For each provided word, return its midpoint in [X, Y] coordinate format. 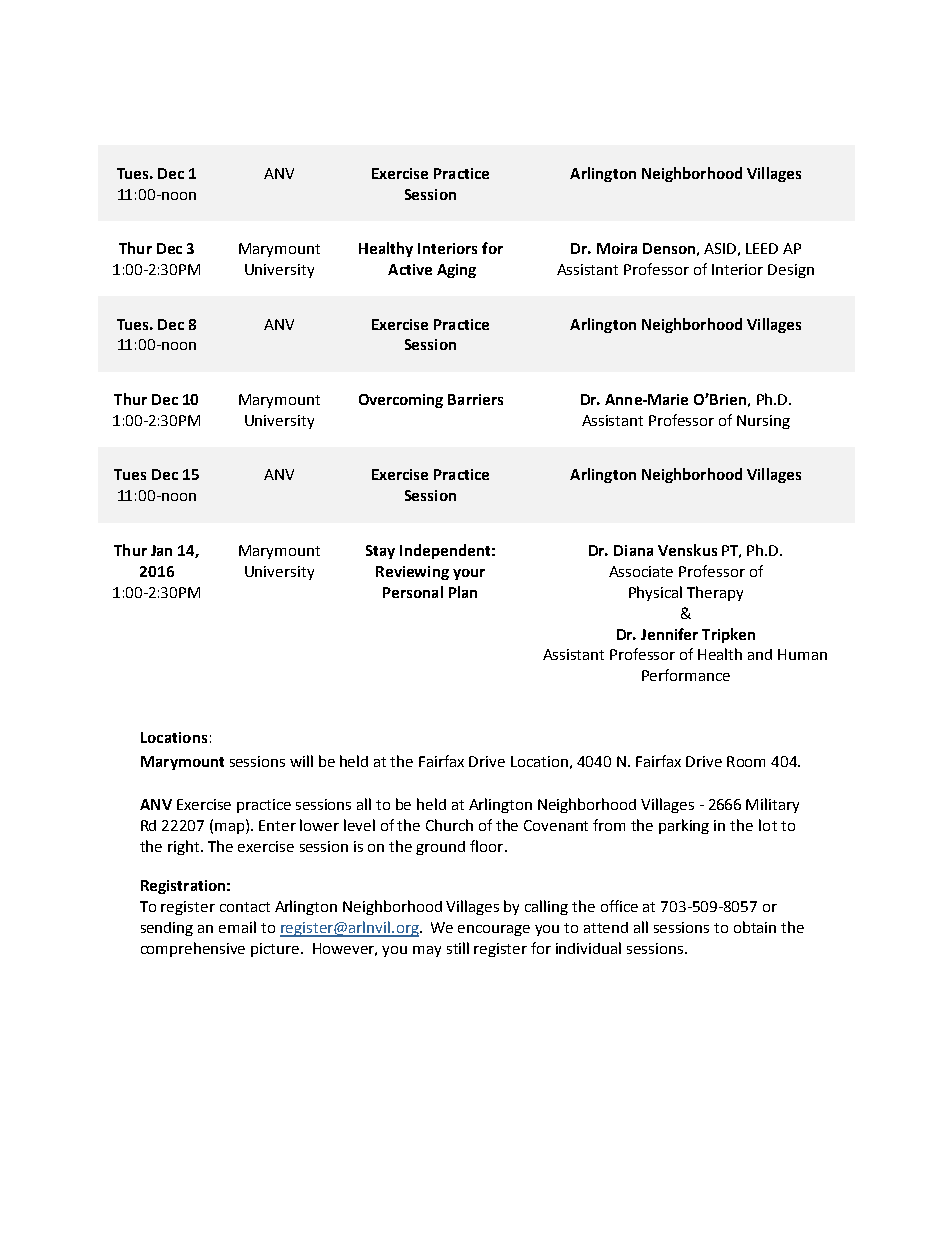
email [237, 927]
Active [410, 269]
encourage [494, 930]
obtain [755, 927]
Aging [456, 271]
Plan [463, 592]
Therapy [715, 593]
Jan [161, 550]
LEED [762, 248]
